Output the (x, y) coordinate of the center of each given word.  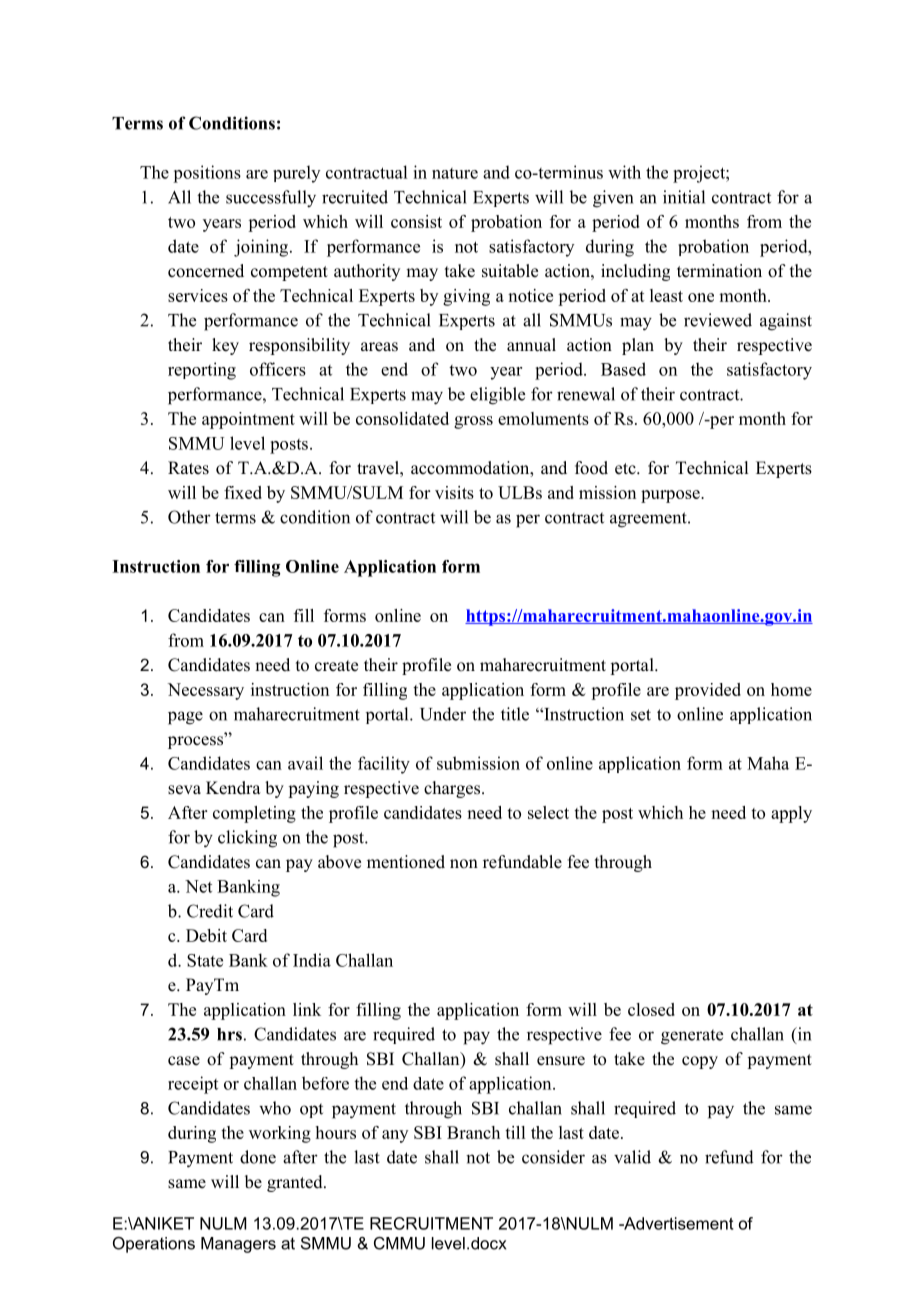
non (464, 864)
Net (198, 886)
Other (189, 517)
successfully (271, 199)
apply (791, 814)
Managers (238, 1245)
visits (454, 492)
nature (455, 173)
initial (684, 197)
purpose (671, 496)
